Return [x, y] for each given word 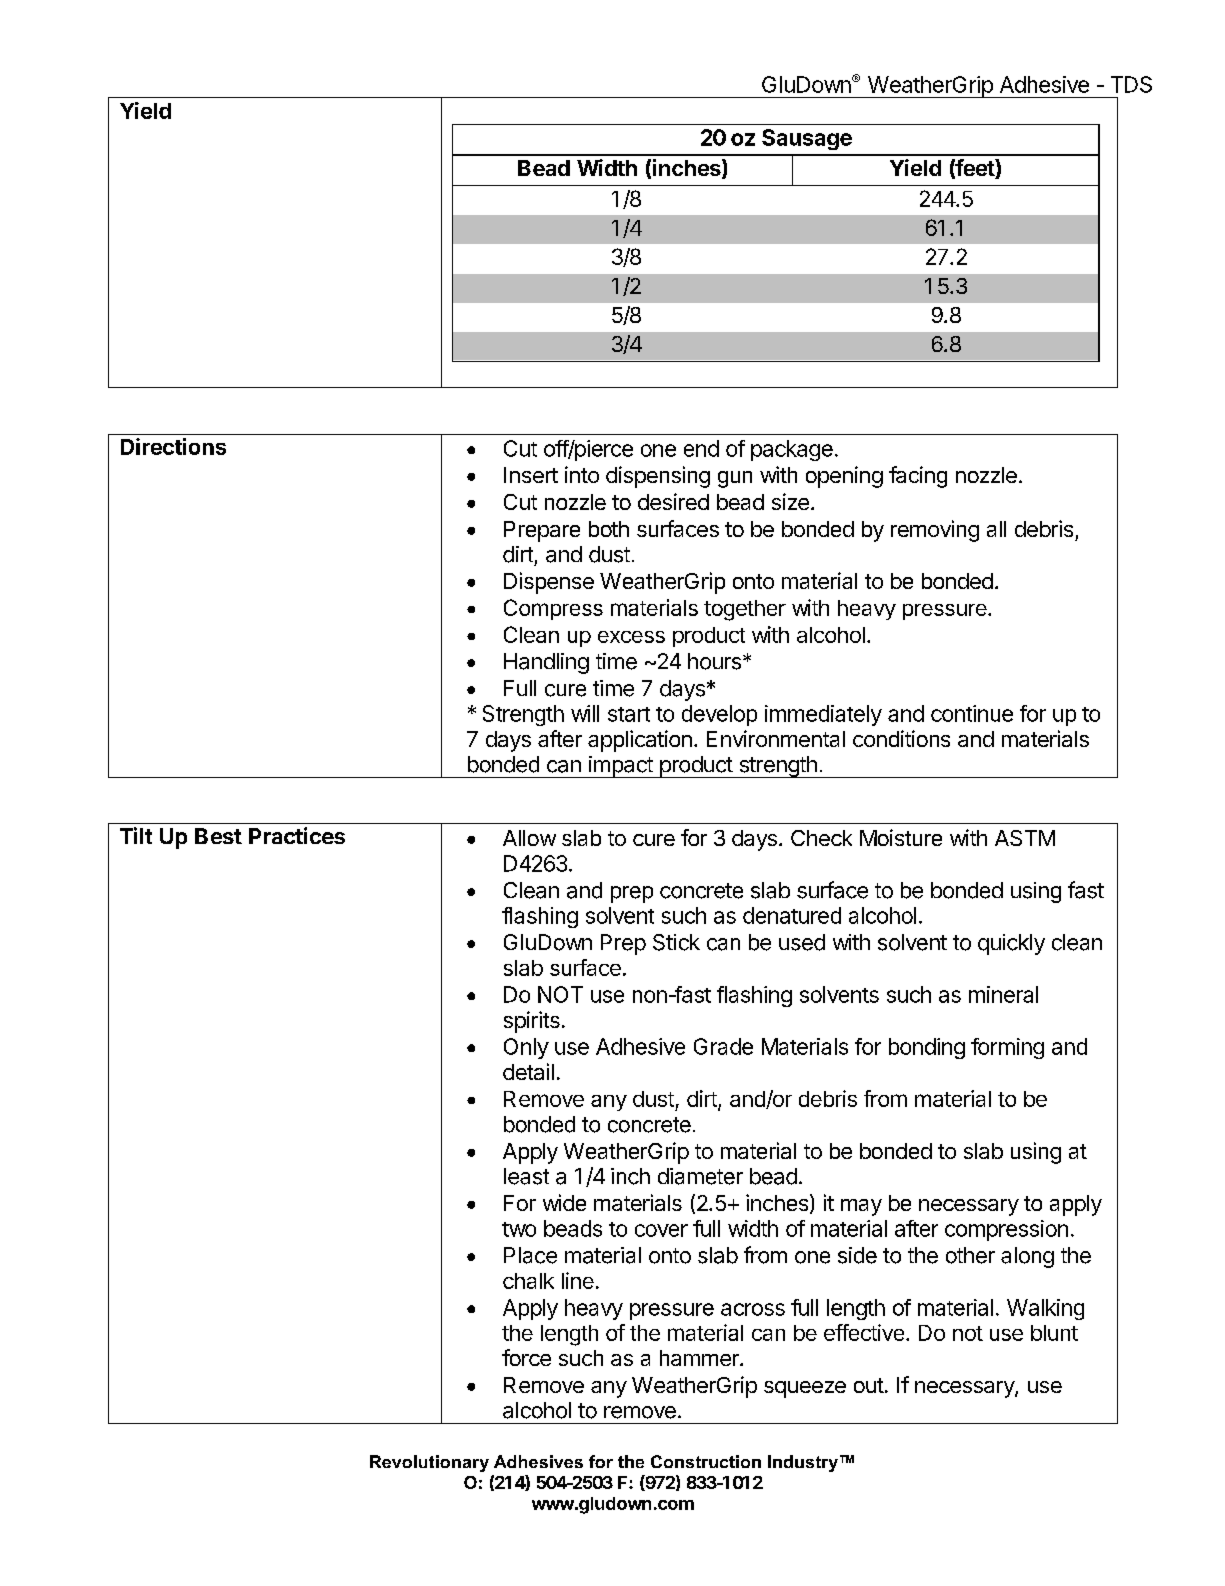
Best [218, 836]
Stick [676, 942]
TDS [1131, 84]
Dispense [549, 583]
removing [935, 531]
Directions [173, 446]
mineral [1003, 994]
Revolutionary [429, 1463]
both [609, 529]
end [701, 448]
